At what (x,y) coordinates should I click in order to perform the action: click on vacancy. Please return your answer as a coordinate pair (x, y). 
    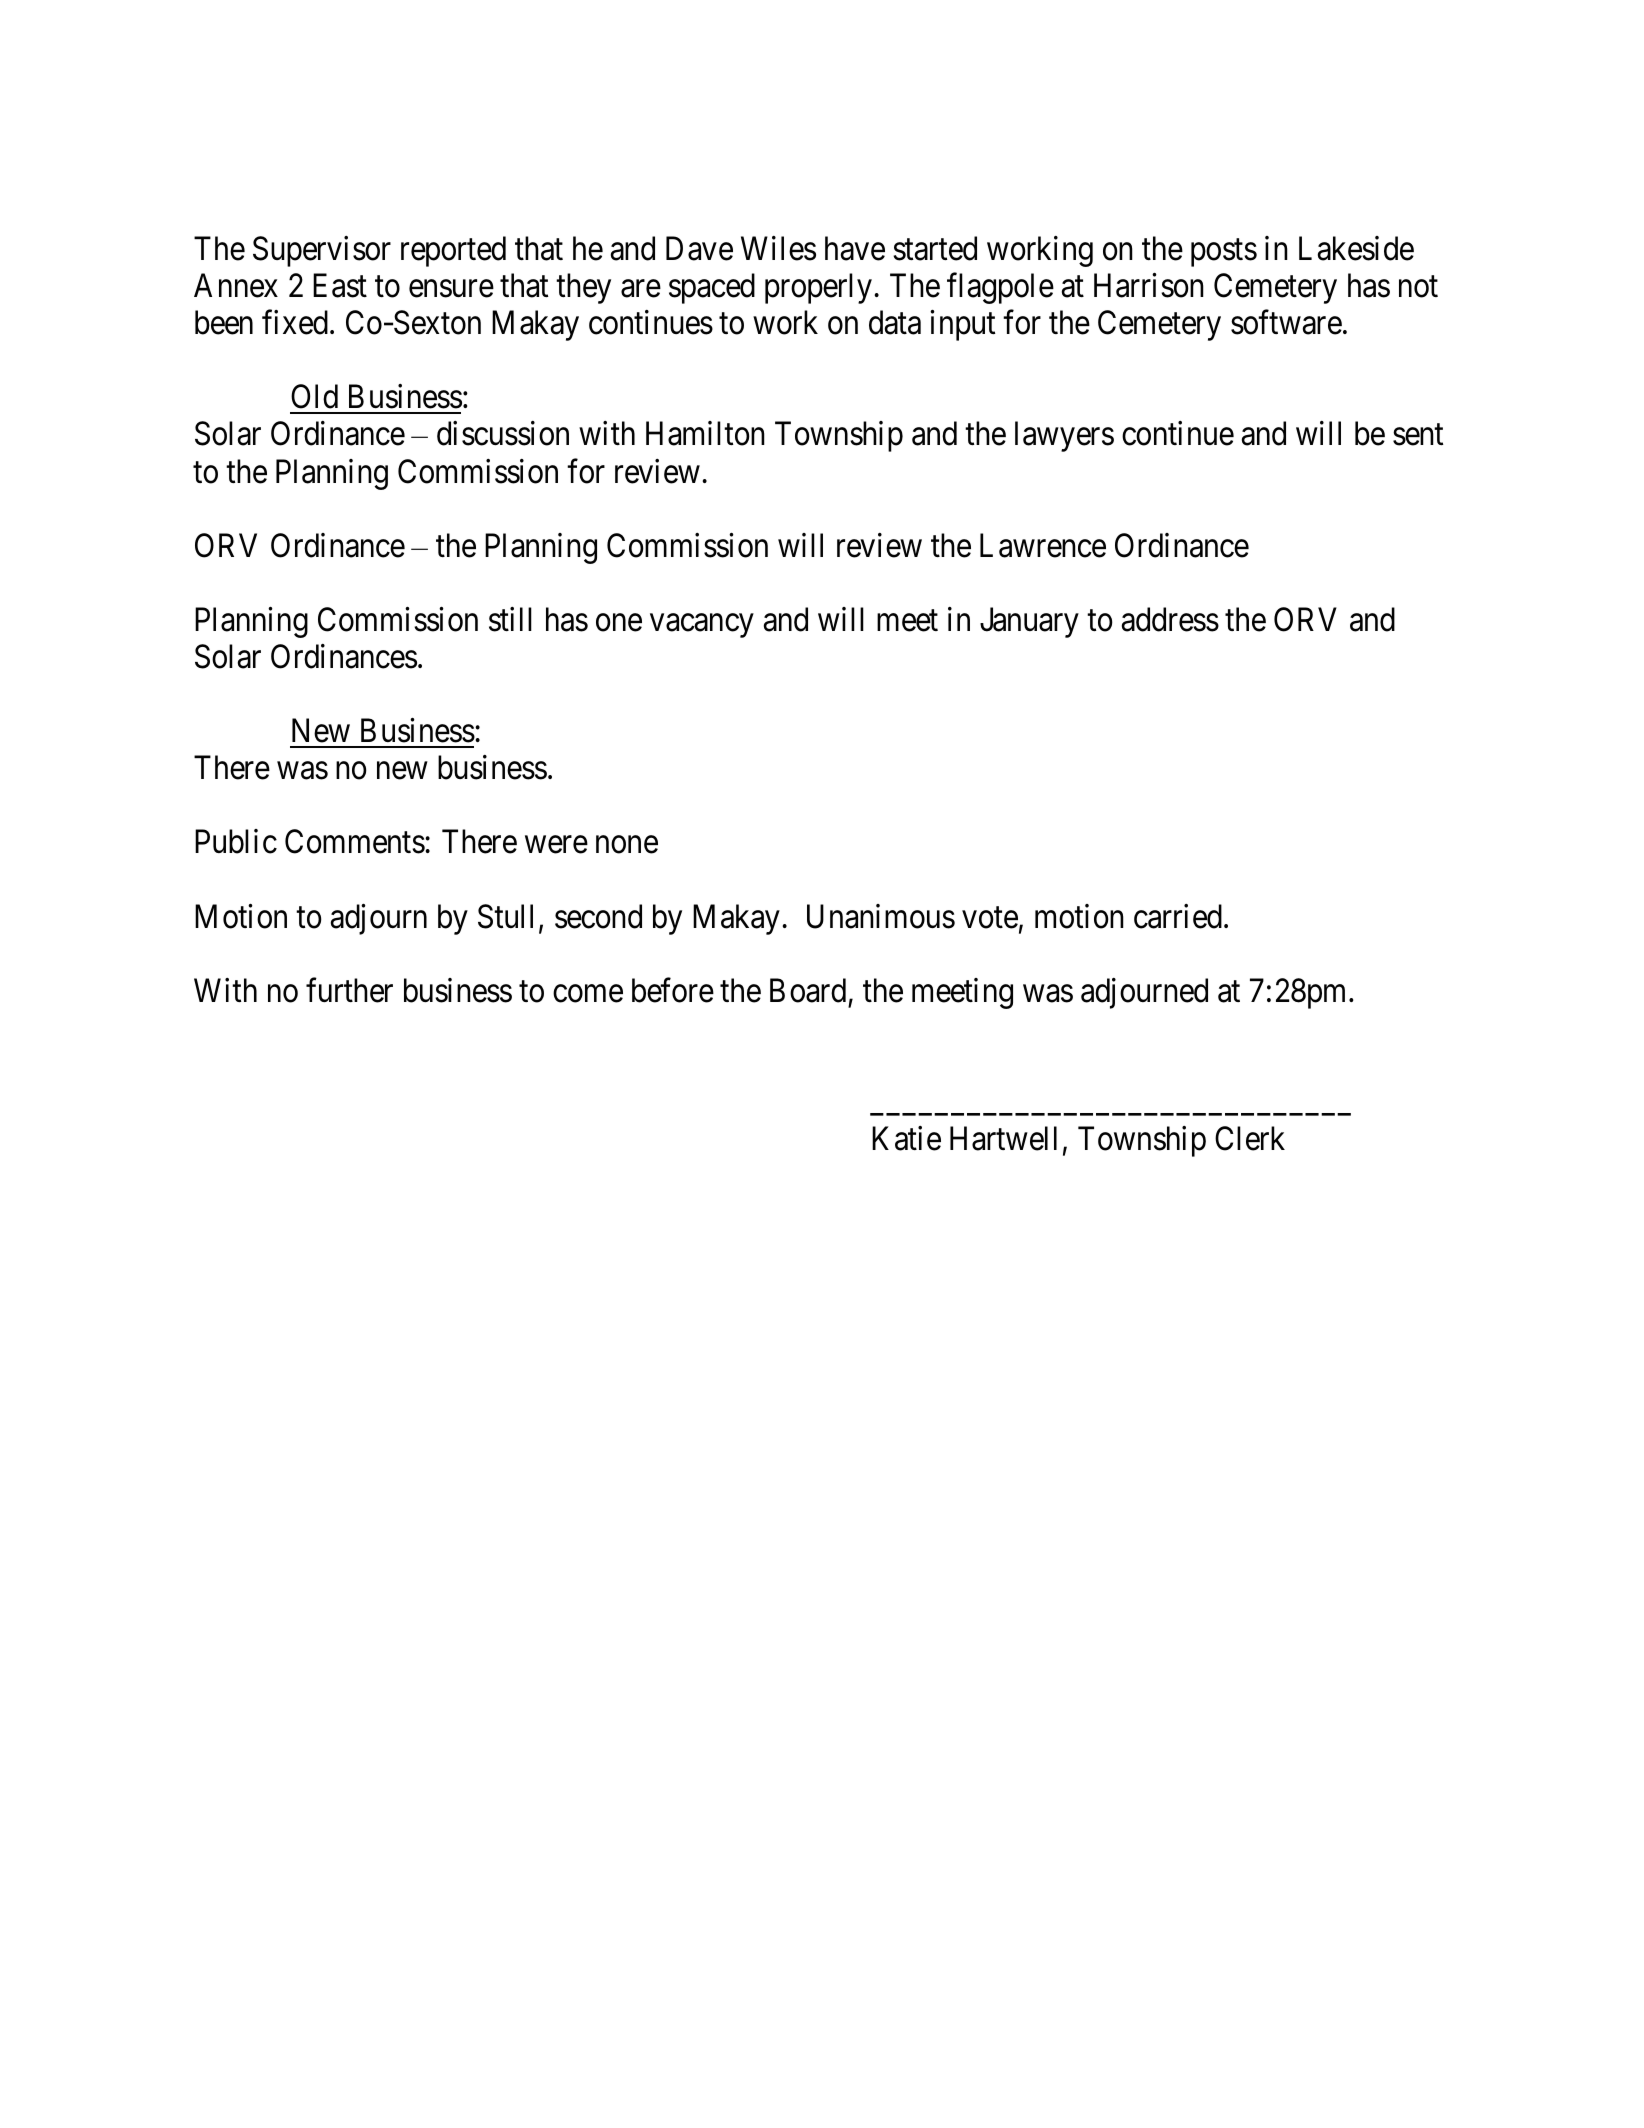
    Looking at the image, I should click on (702, 626).
